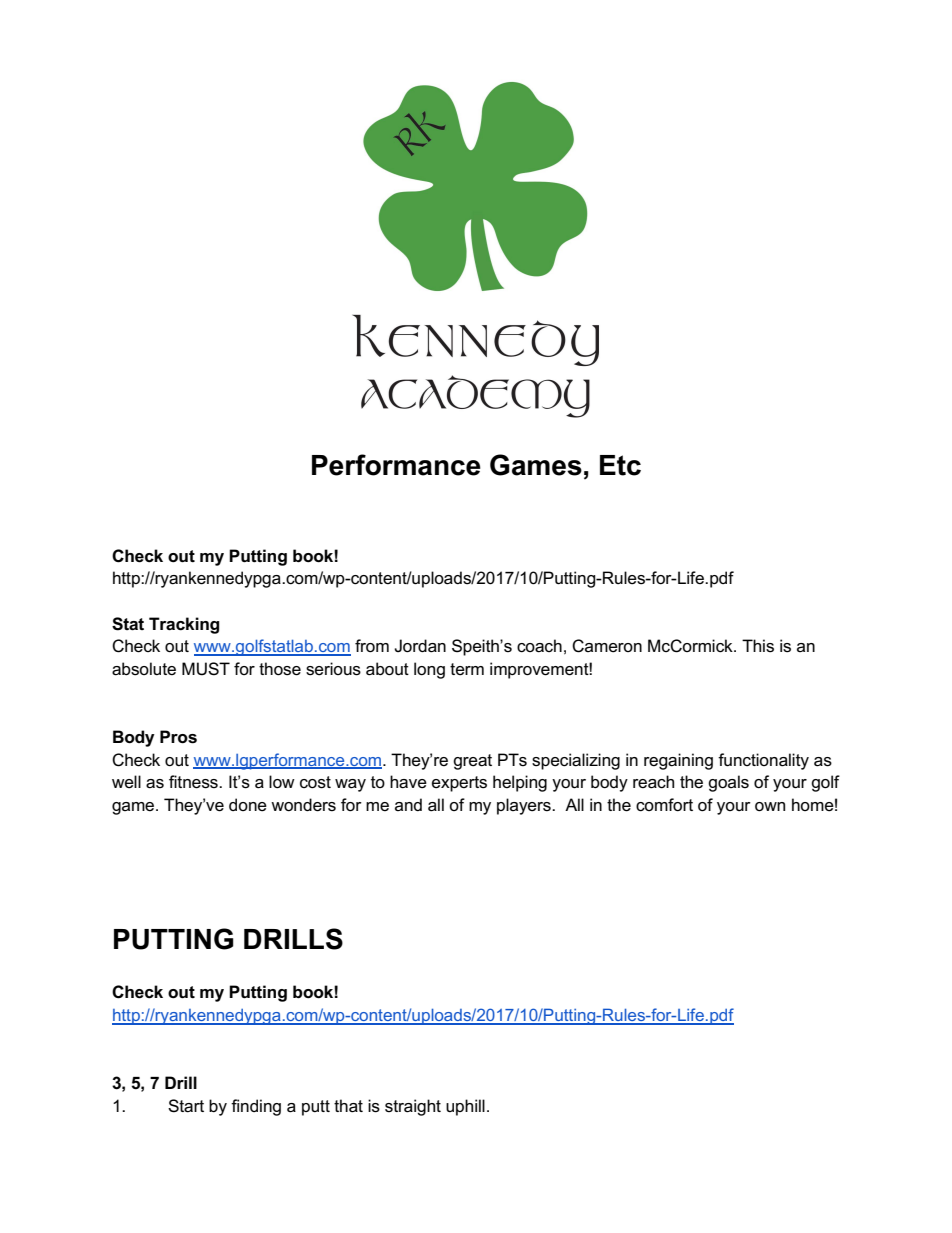 The width and height of the screenshot is (952, 1233). I want to click on fitness, so click(194, 782).
